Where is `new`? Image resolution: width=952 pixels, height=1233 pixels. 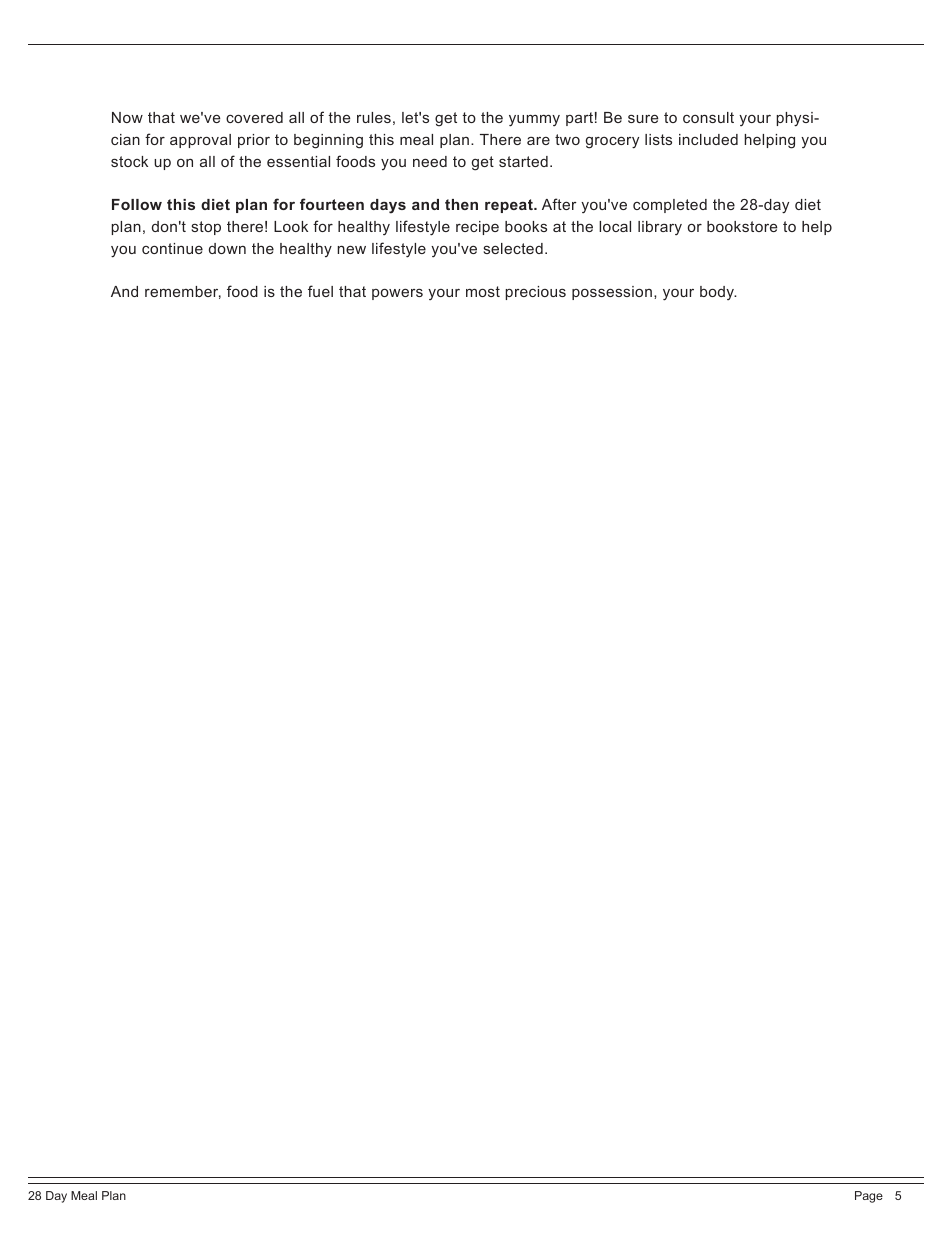
new is located at coordinates (351, 249).
